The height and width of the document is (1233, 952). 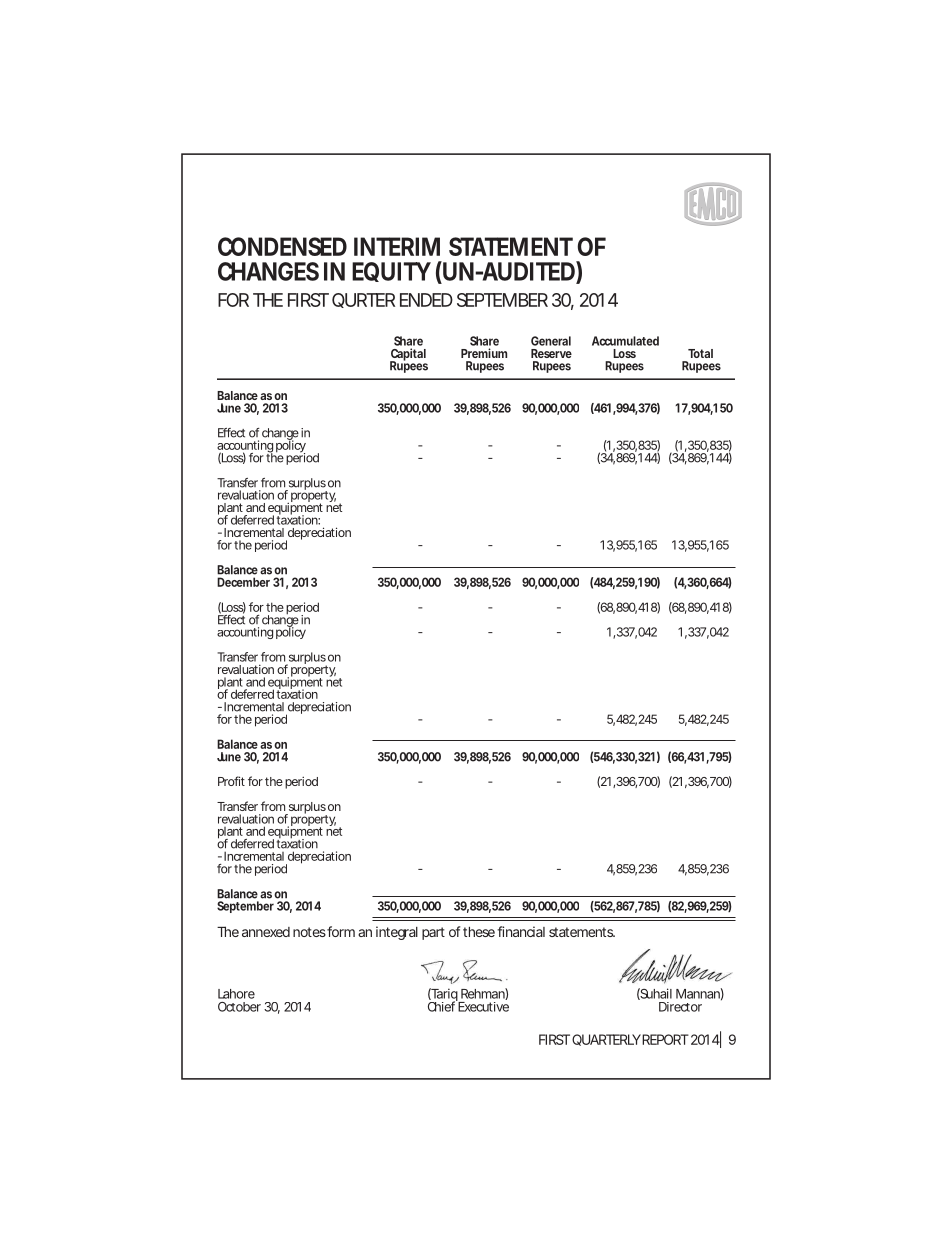 I want to click on financial, so click(x=521, y=931).
